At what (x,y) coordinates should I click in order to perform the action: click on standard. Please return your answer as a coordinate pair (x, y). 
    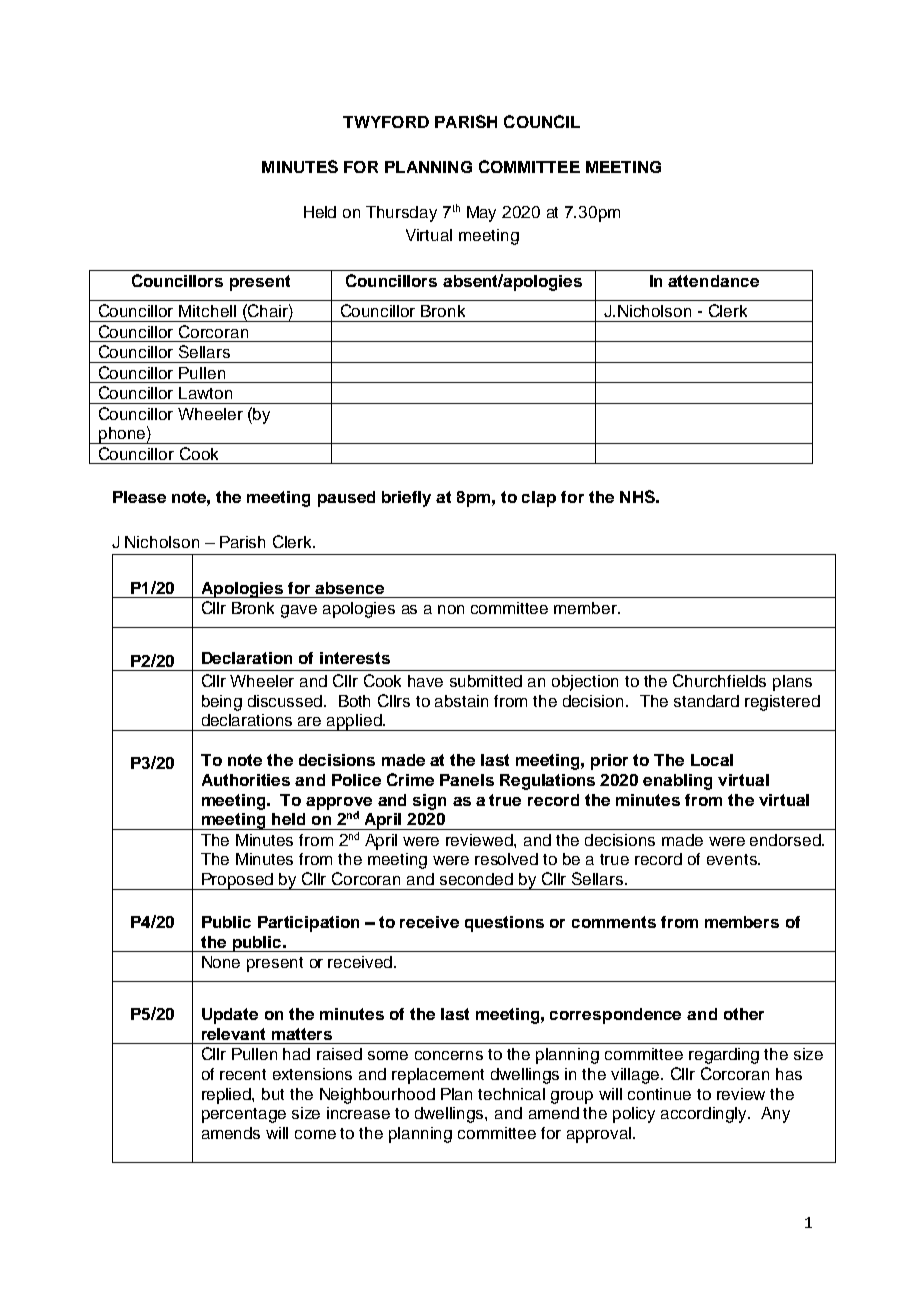
    Looking at the image, I should click on (706, 701).
